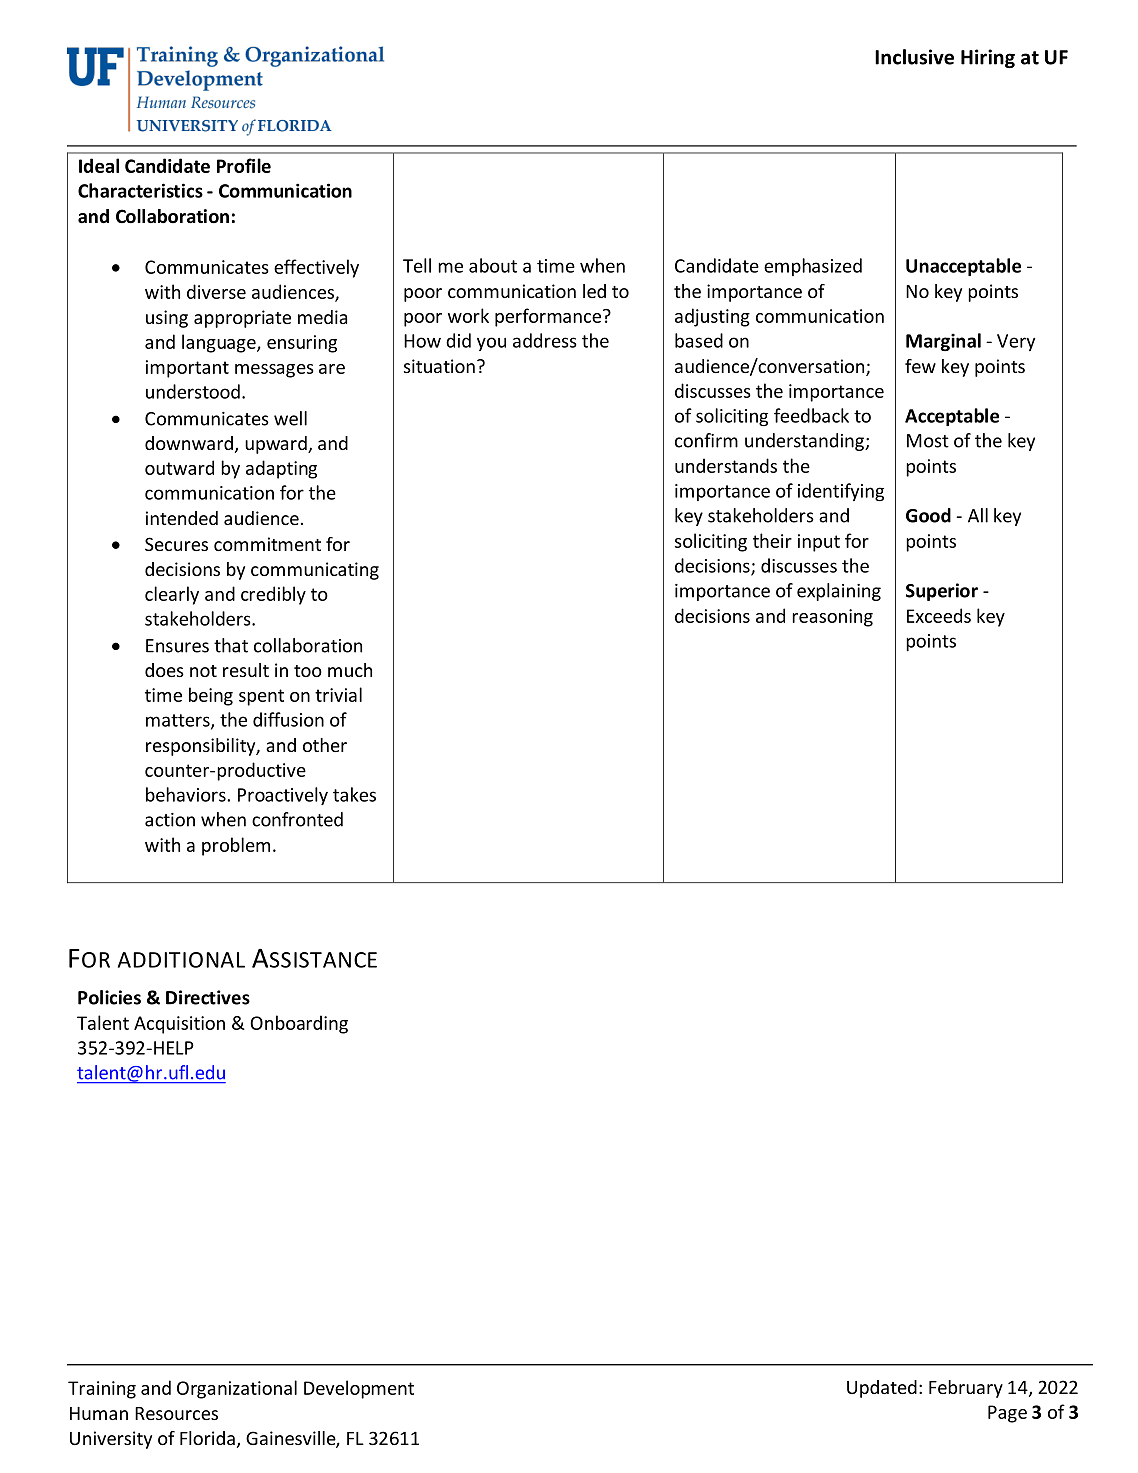 The width and height of the screenshot is (1138, 1473). Describe the element at coordinates (359, 1389) in the screenshot. I see `Development` at that location.
